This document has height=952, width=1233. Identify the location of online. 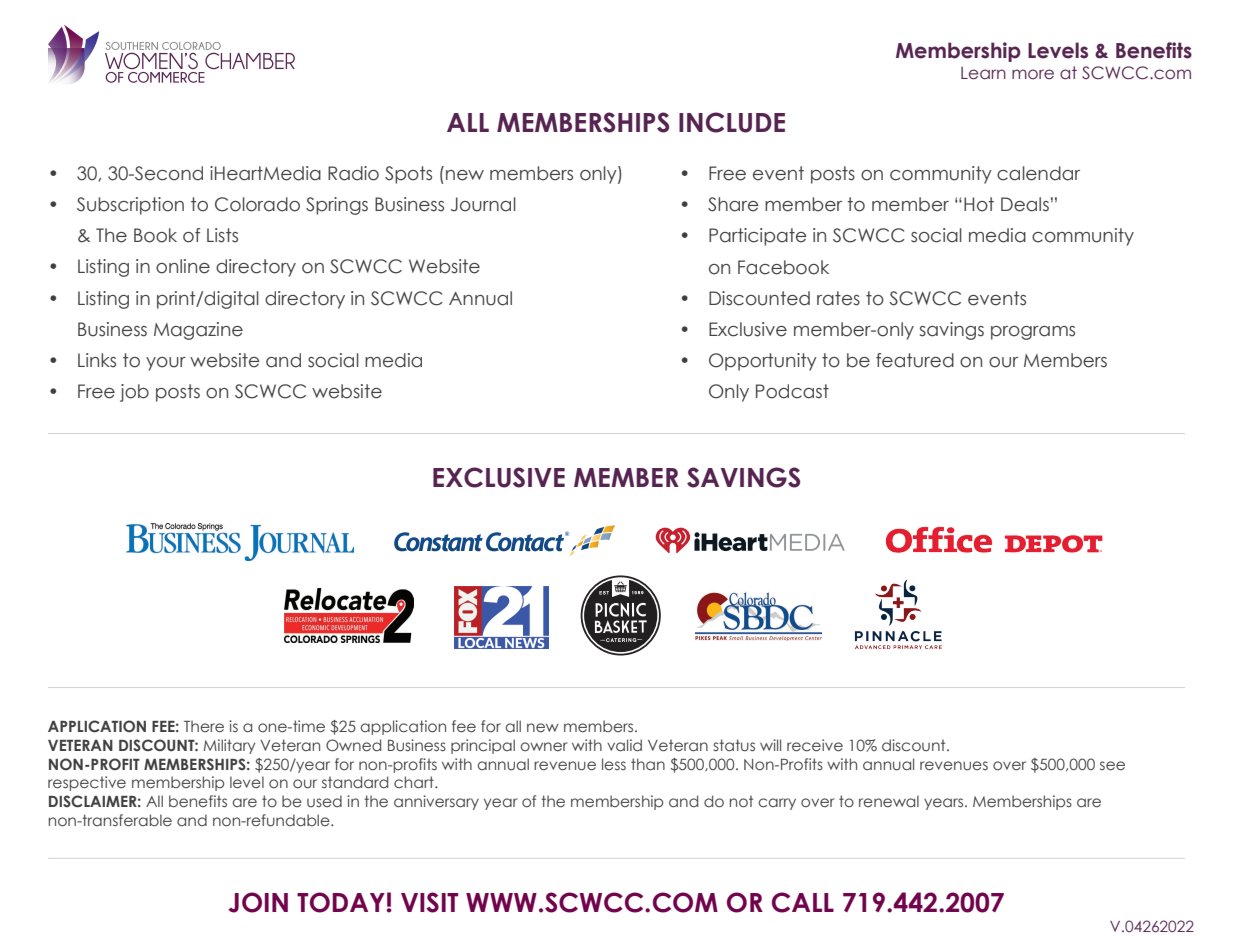
(183, 266).
